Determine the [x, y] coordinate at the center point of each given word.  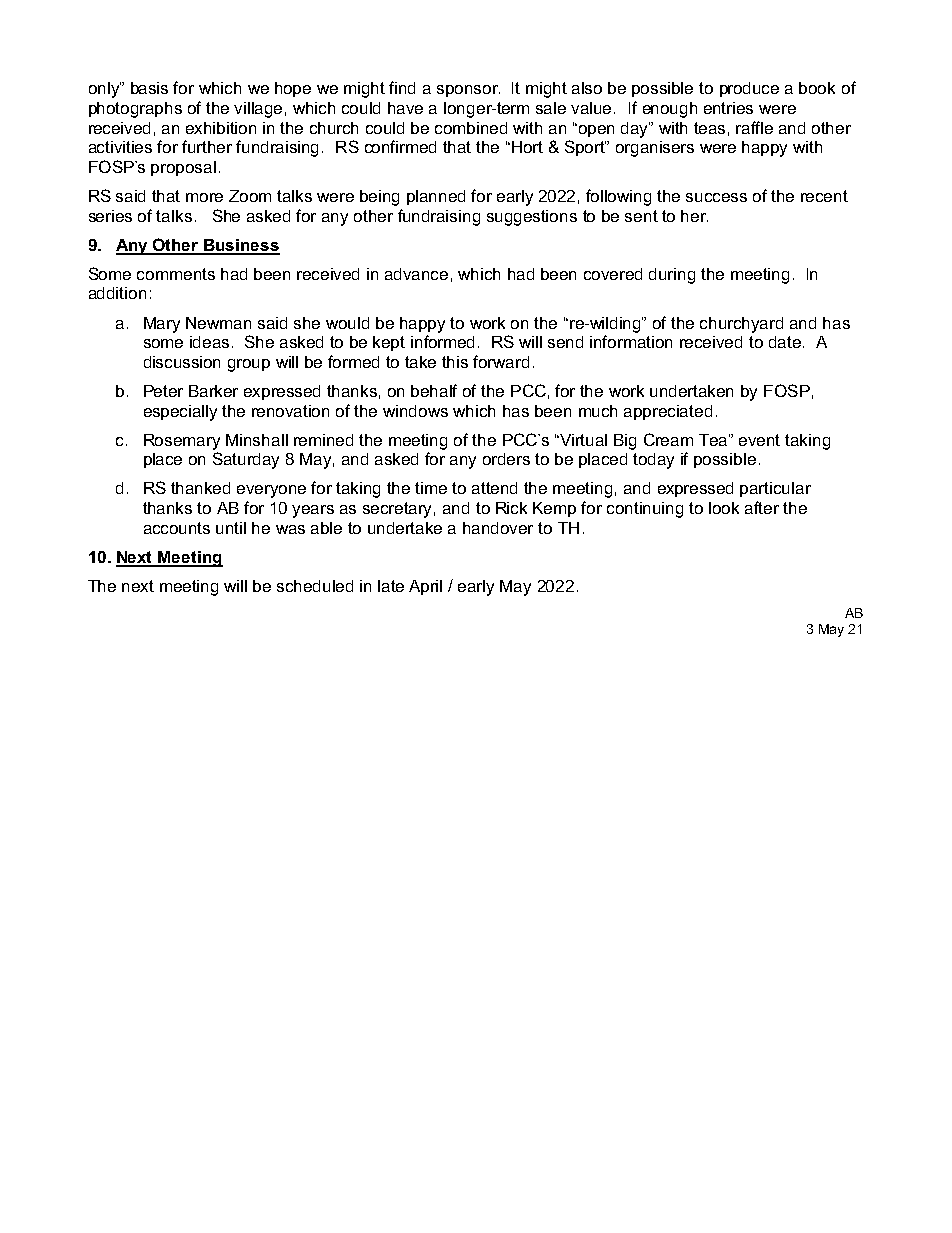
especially [180, 413]
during [672, 276]
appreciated [668, 412]
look [724, 508]
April [425, 587]
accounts [177, 528]
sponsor [468, 91]
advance [416, 274]
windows [415, 411]
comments [176, 274]
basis [149, 88]
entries [728, 108]
